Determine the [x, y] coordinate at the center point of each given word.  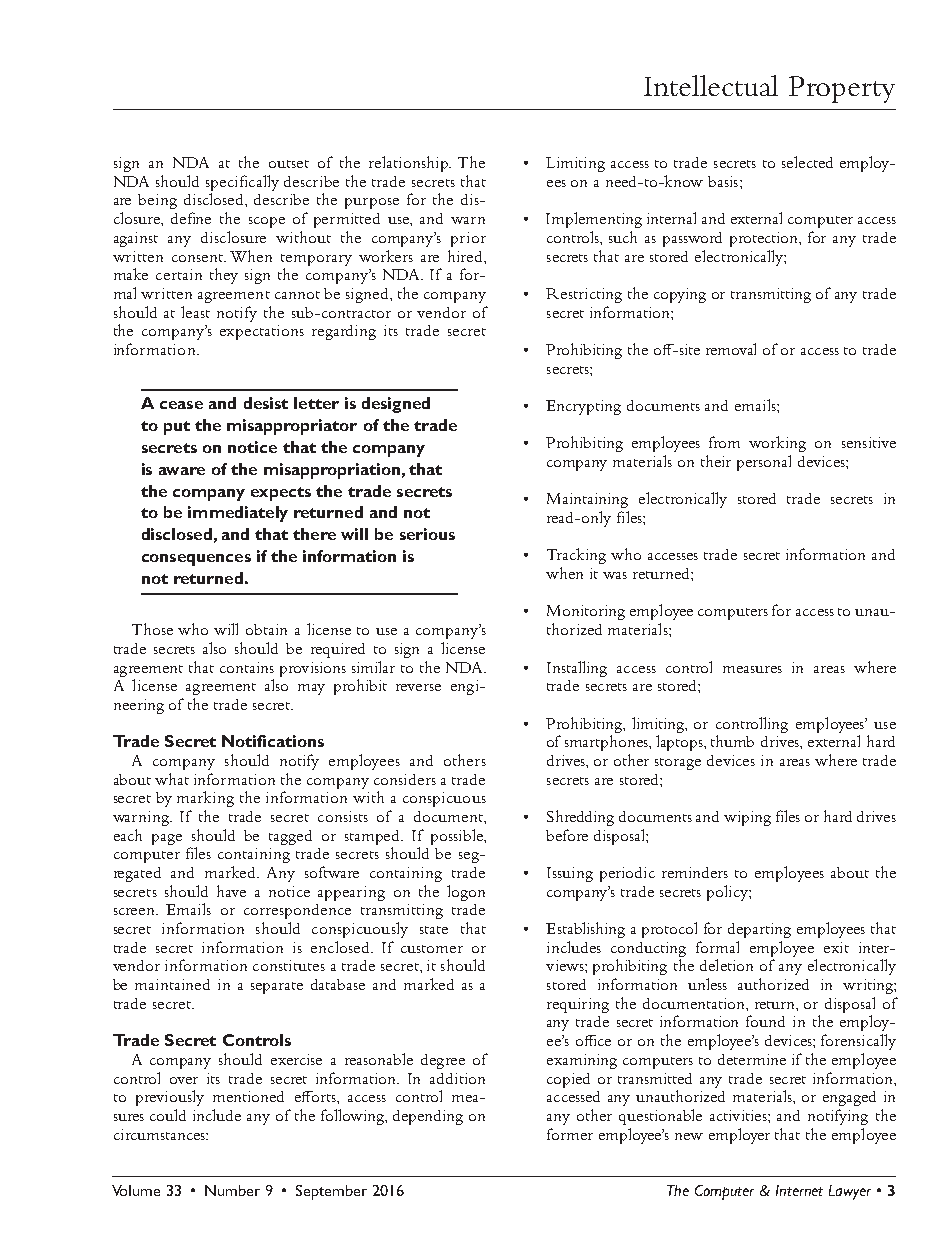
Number [232, 1190]
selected [807, 162]
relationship [410, 164]
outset [289, 164]
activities [739, 1115]
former [570, 1134]
